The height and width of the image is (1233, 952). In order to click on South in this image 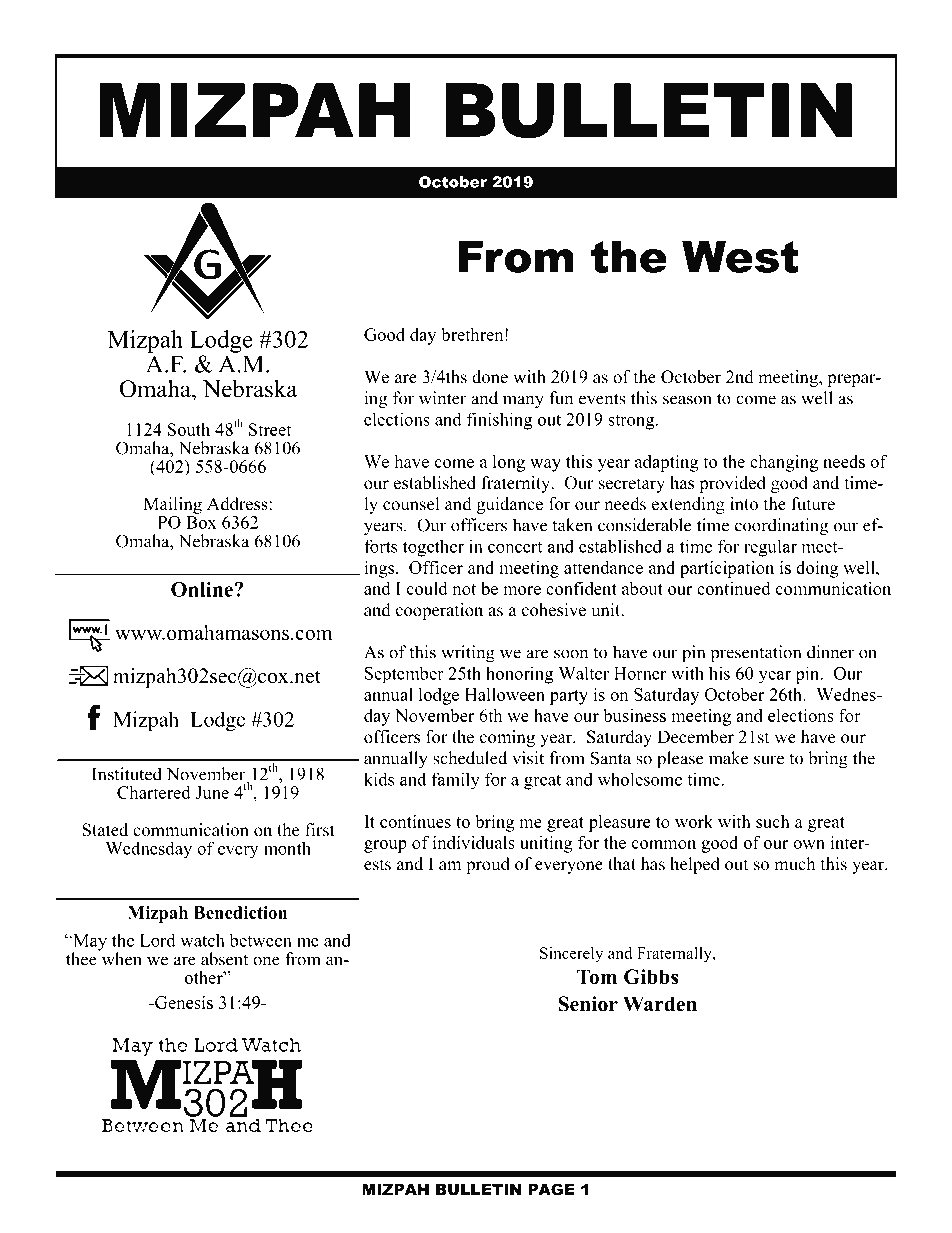, I will do `click(189, 429)`.
